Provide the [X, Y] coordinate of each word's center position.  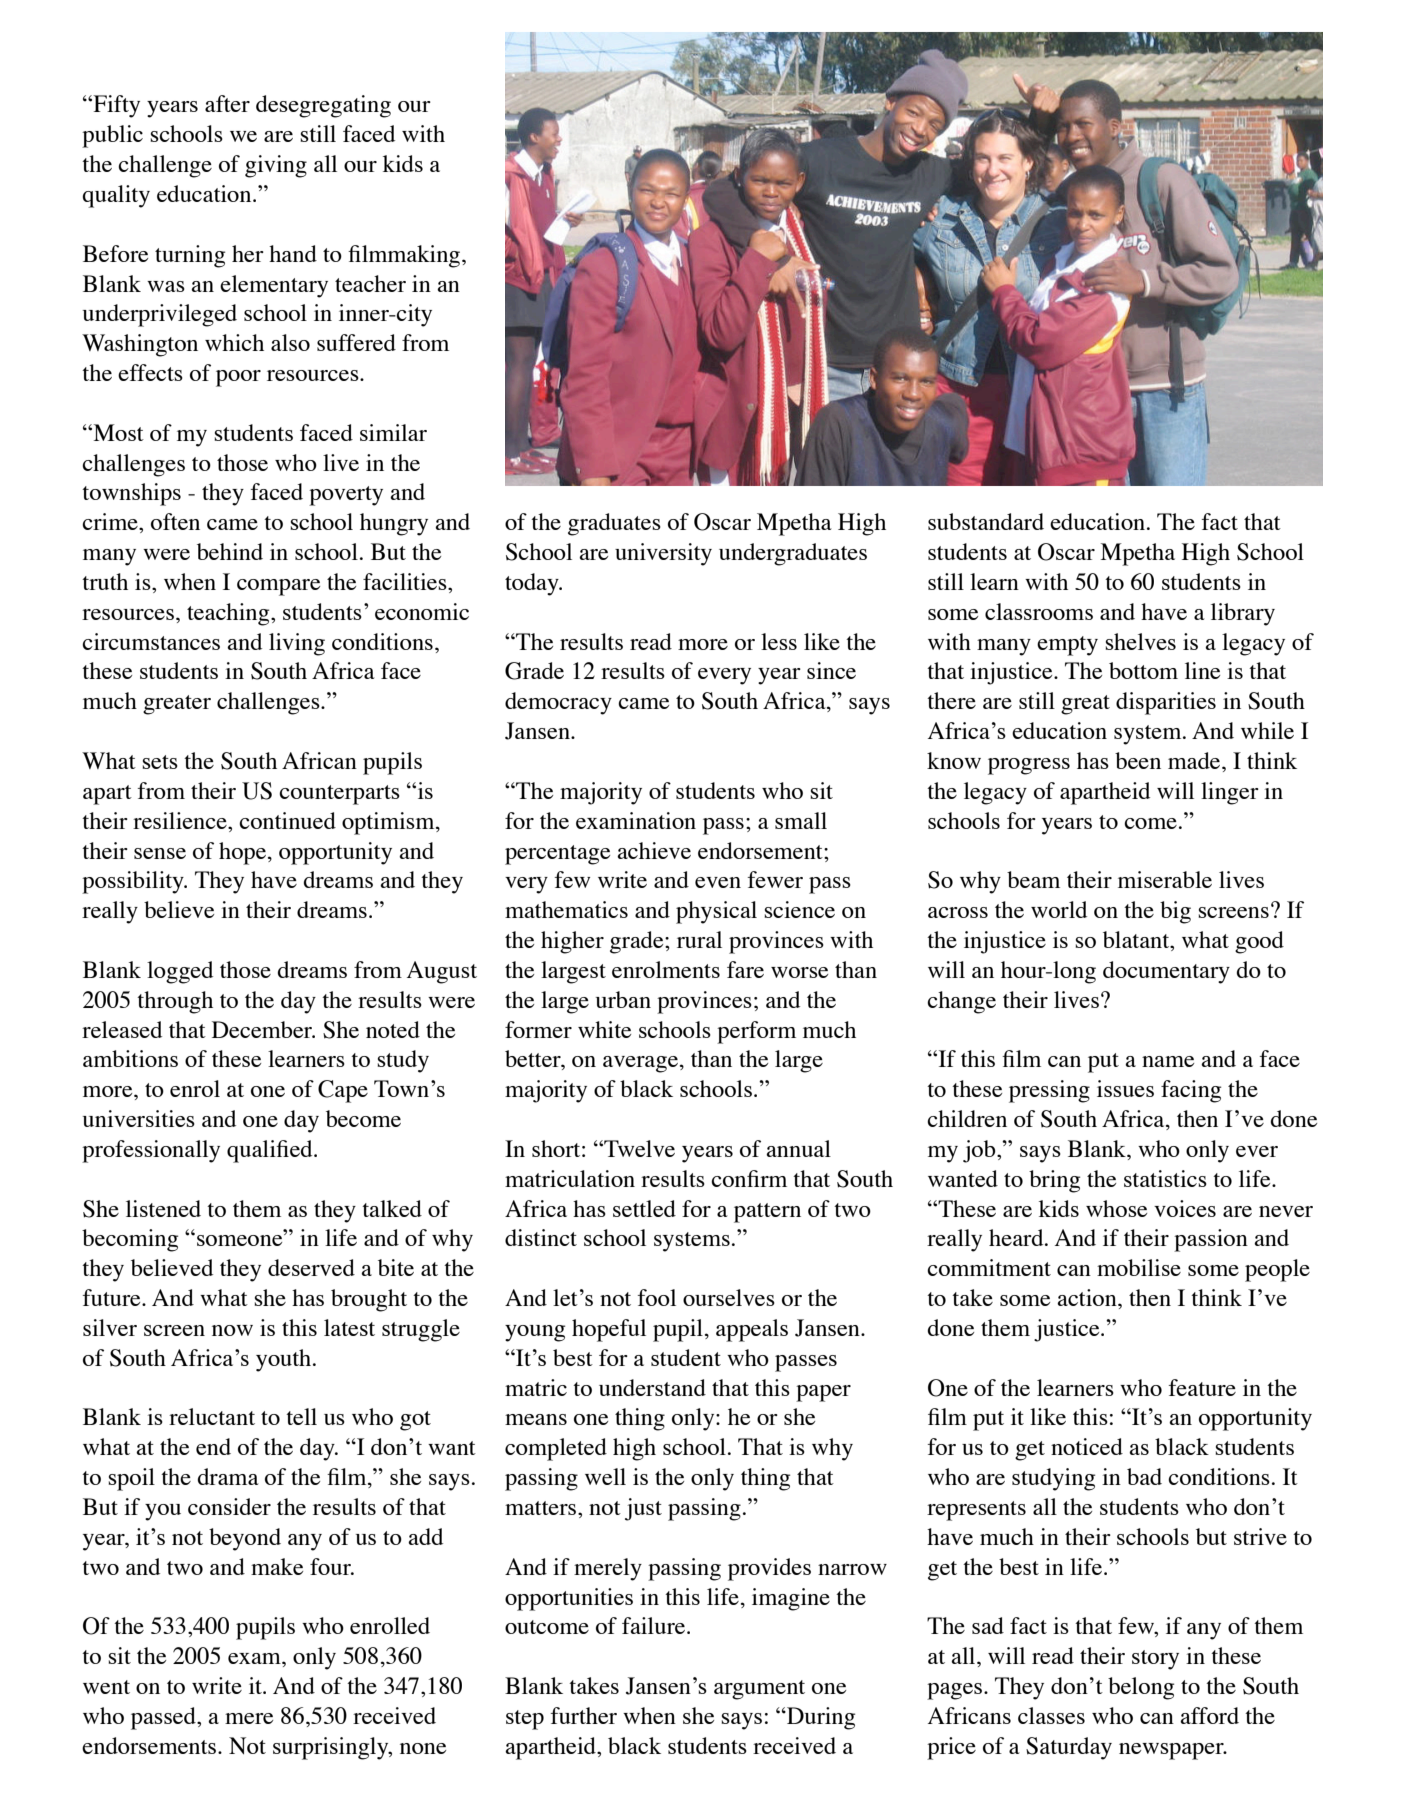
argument [759, 1690]
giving [276, 166]
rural [699, 939]
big [1175, 912]
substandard [986, 521]
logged [180, 972]
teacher [370, 283]
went [106, 1687]
